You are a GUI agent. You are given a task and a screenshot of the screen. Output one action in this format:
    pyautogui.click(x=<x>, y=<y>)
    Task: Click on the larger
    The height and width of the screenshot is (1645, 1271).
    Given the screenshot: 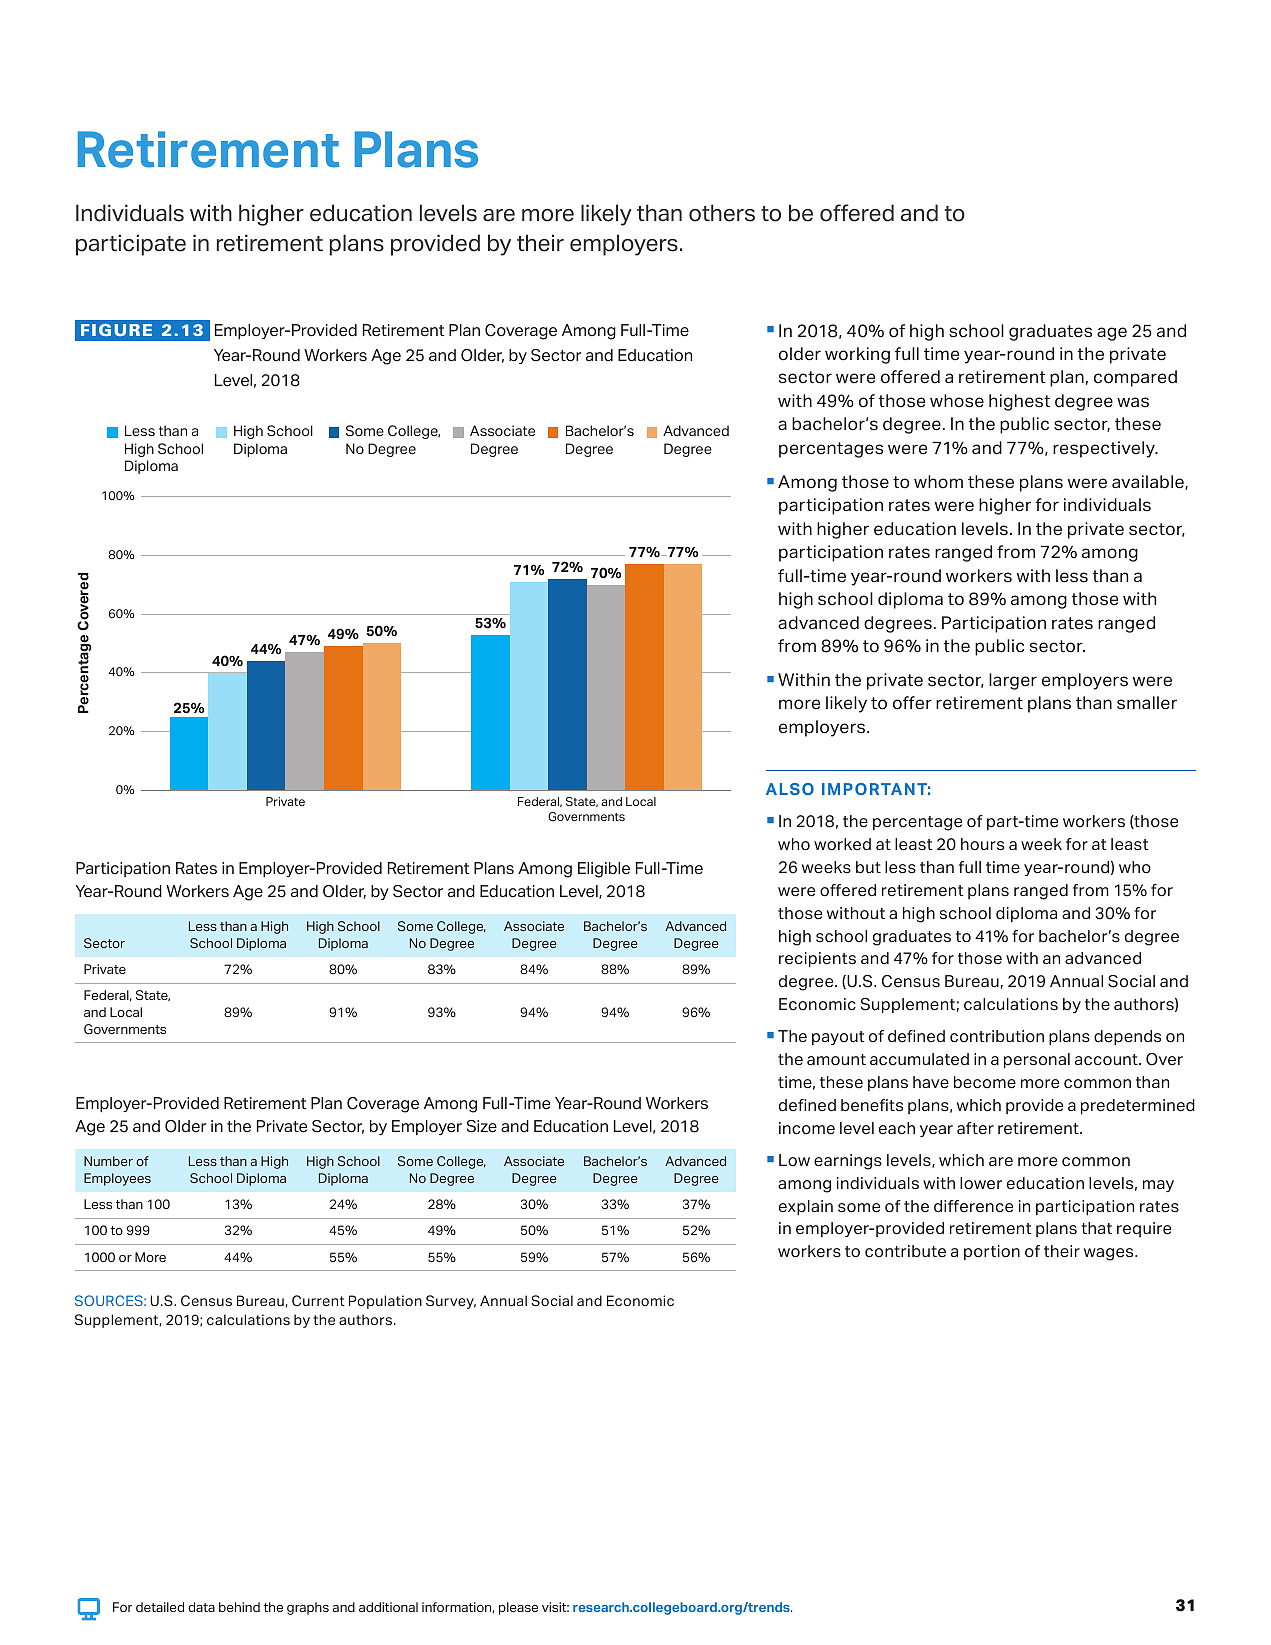 What is the action you would take?
    pyautogui.click(x=1013, y=681)
